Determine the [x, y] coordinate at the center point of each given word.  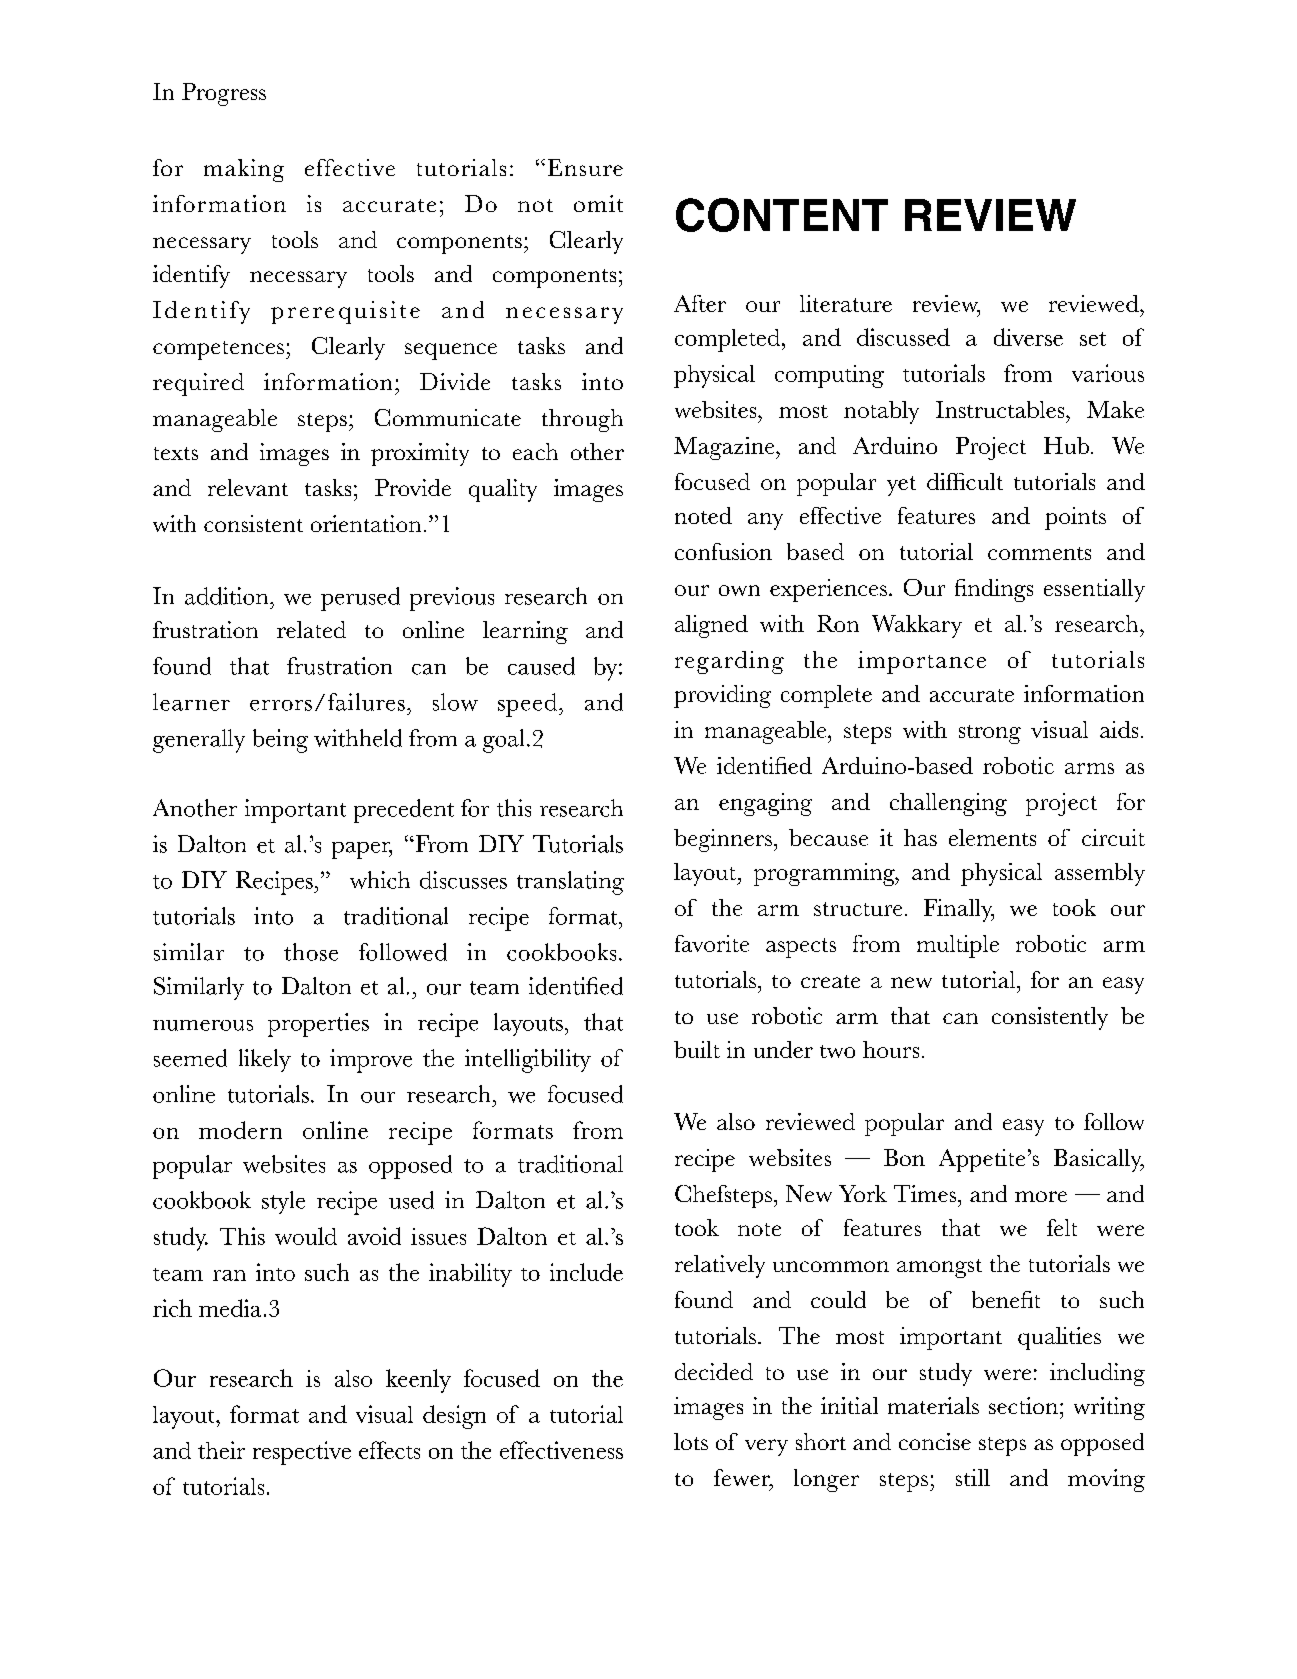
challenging [948, 804]
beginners [723, 840]
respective [302, 1453]
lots [691, 1441]
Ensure [585, 167]
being [280, 741]
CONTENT [782, 215]
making [244, 170]
